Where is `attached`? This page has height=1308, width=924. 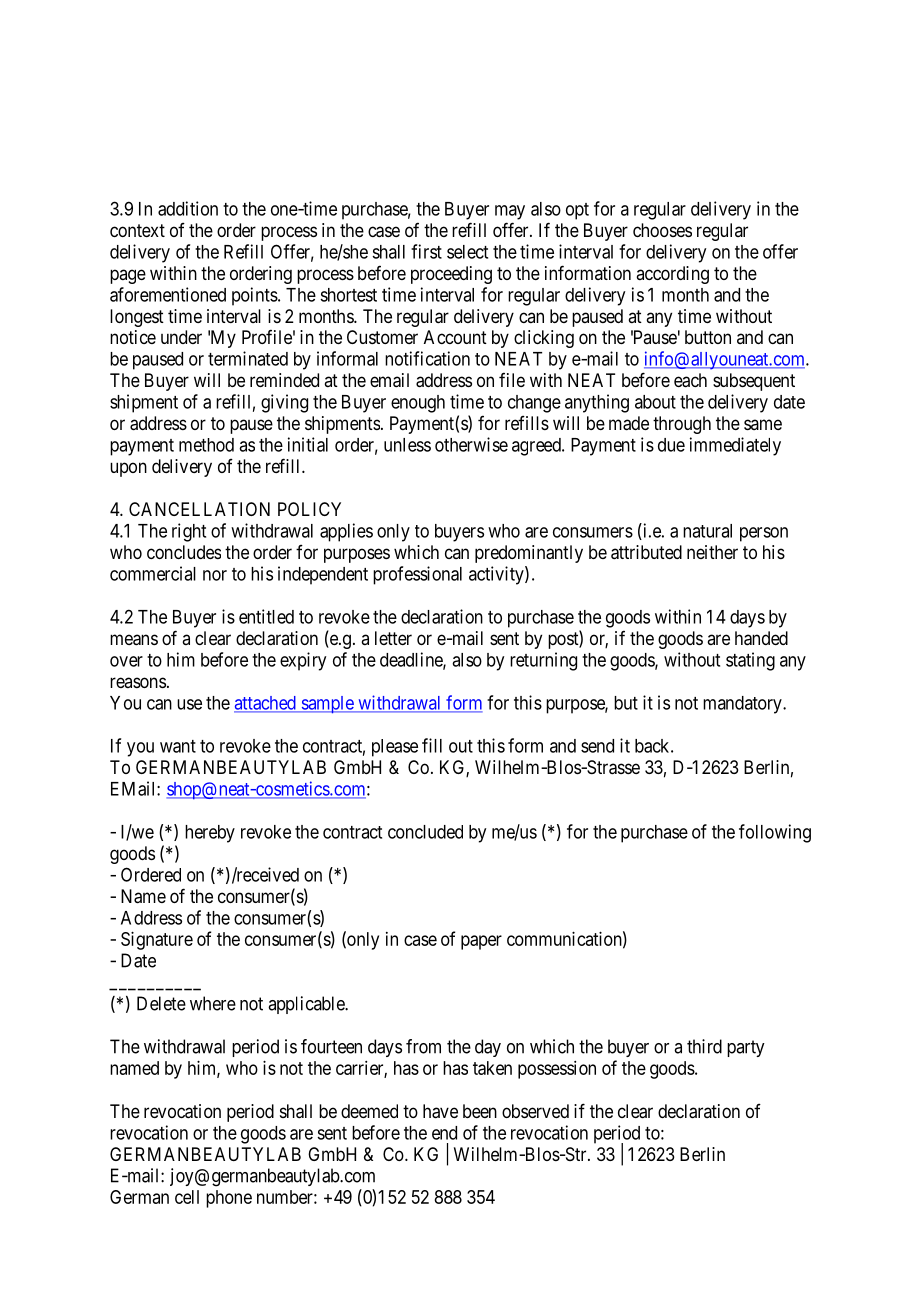 attached is located at coordinates (266, 704).
